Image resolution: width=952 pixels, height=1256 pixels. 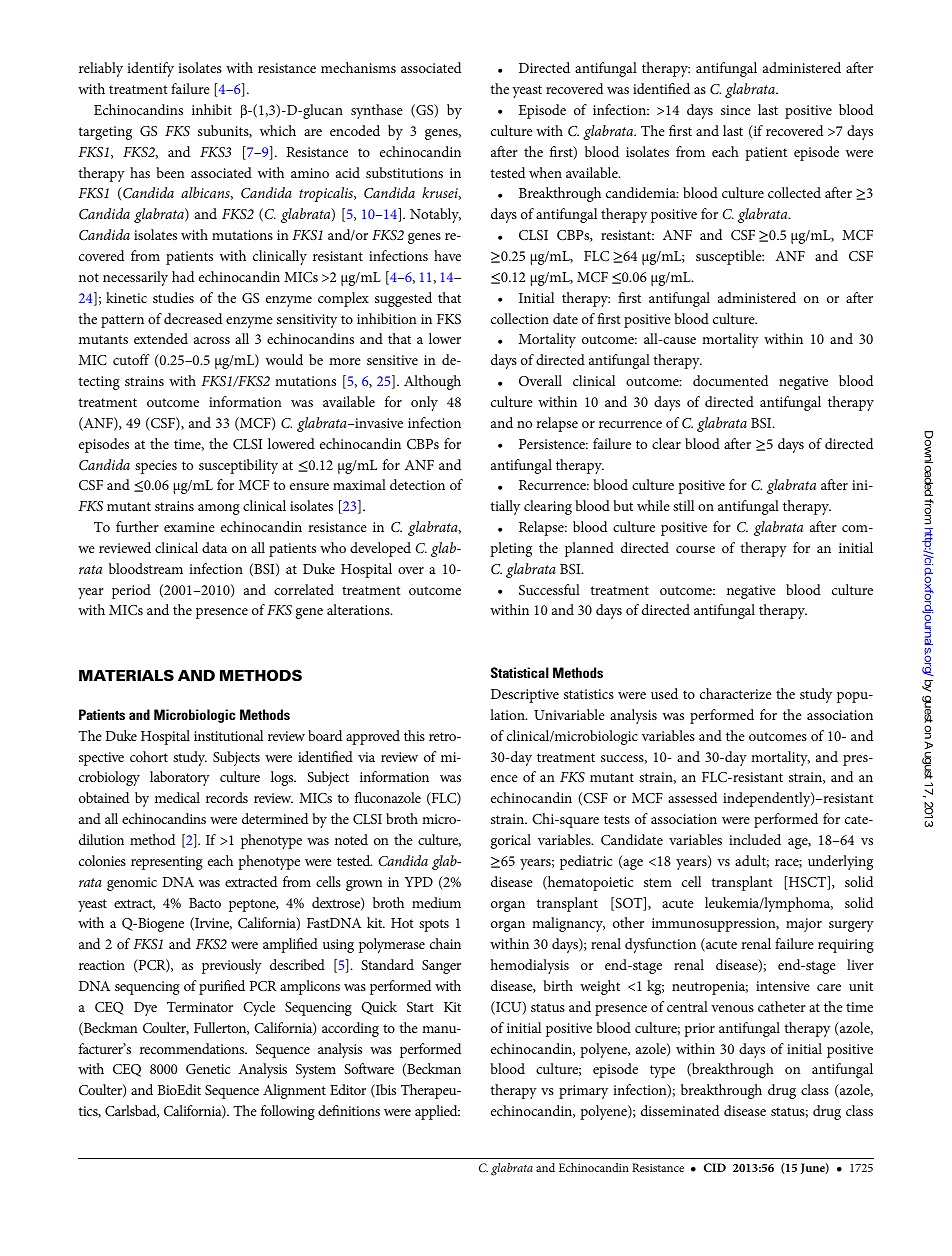 What do you see at coordinates (377, 111) in the image?
I see `synthase` at bounding box center [377, 111].
